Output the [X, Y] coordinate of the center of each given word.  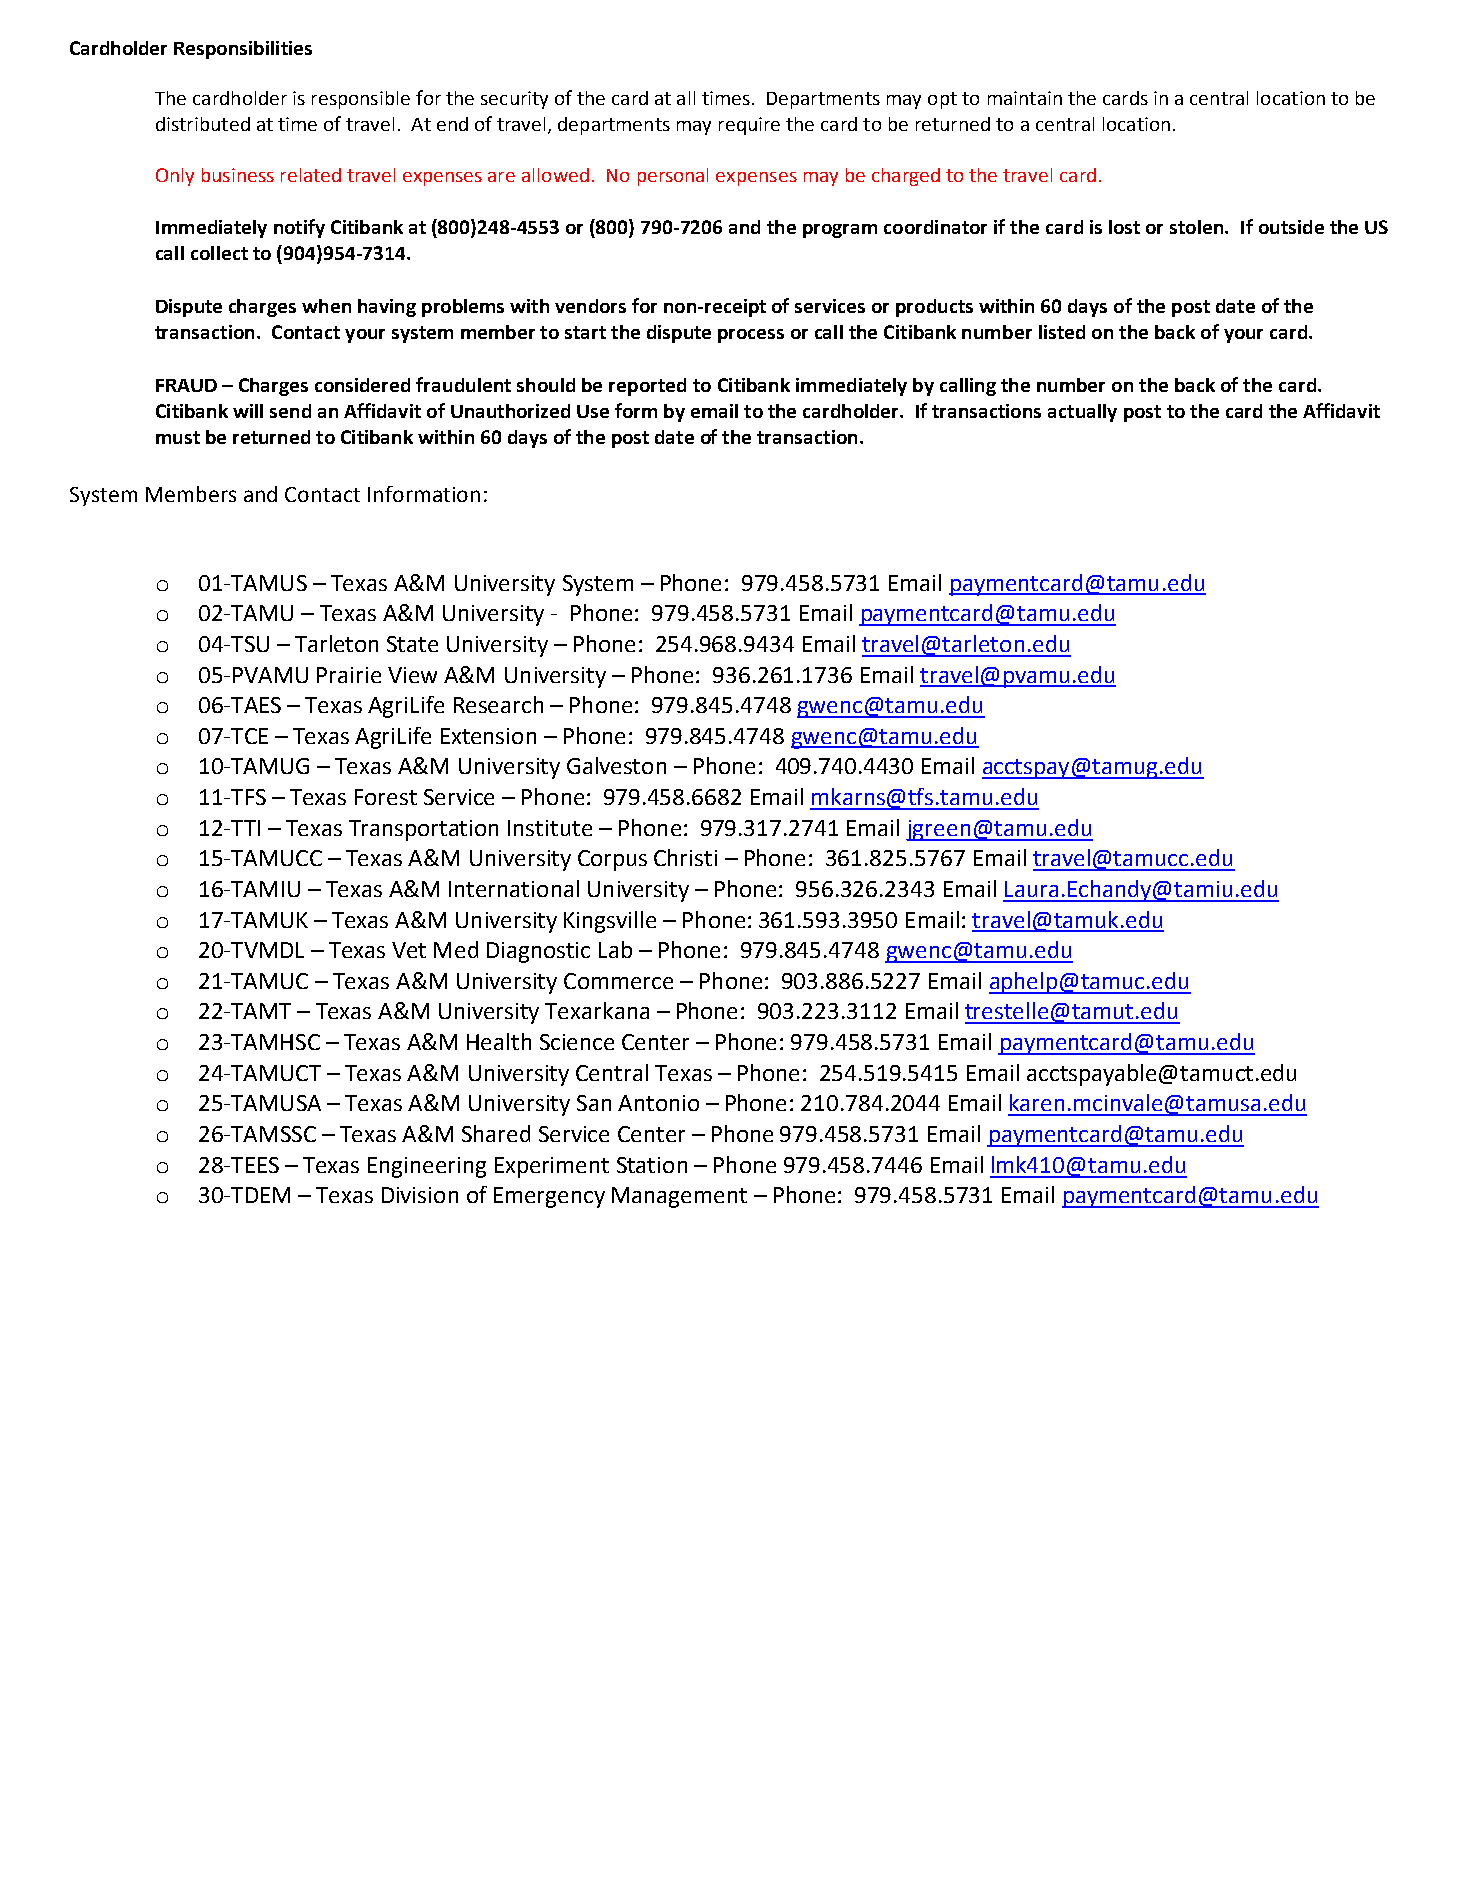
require [749, 126]
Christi [685, 857]
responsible [361, 100]
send [290, 411]
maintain [1025, 98]
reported [647, 387]
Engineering [427, 1167]
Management [679, 1197]
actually [1082, 413]
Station [652, 1165]
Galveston [616, 765]
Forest [386, 797]
